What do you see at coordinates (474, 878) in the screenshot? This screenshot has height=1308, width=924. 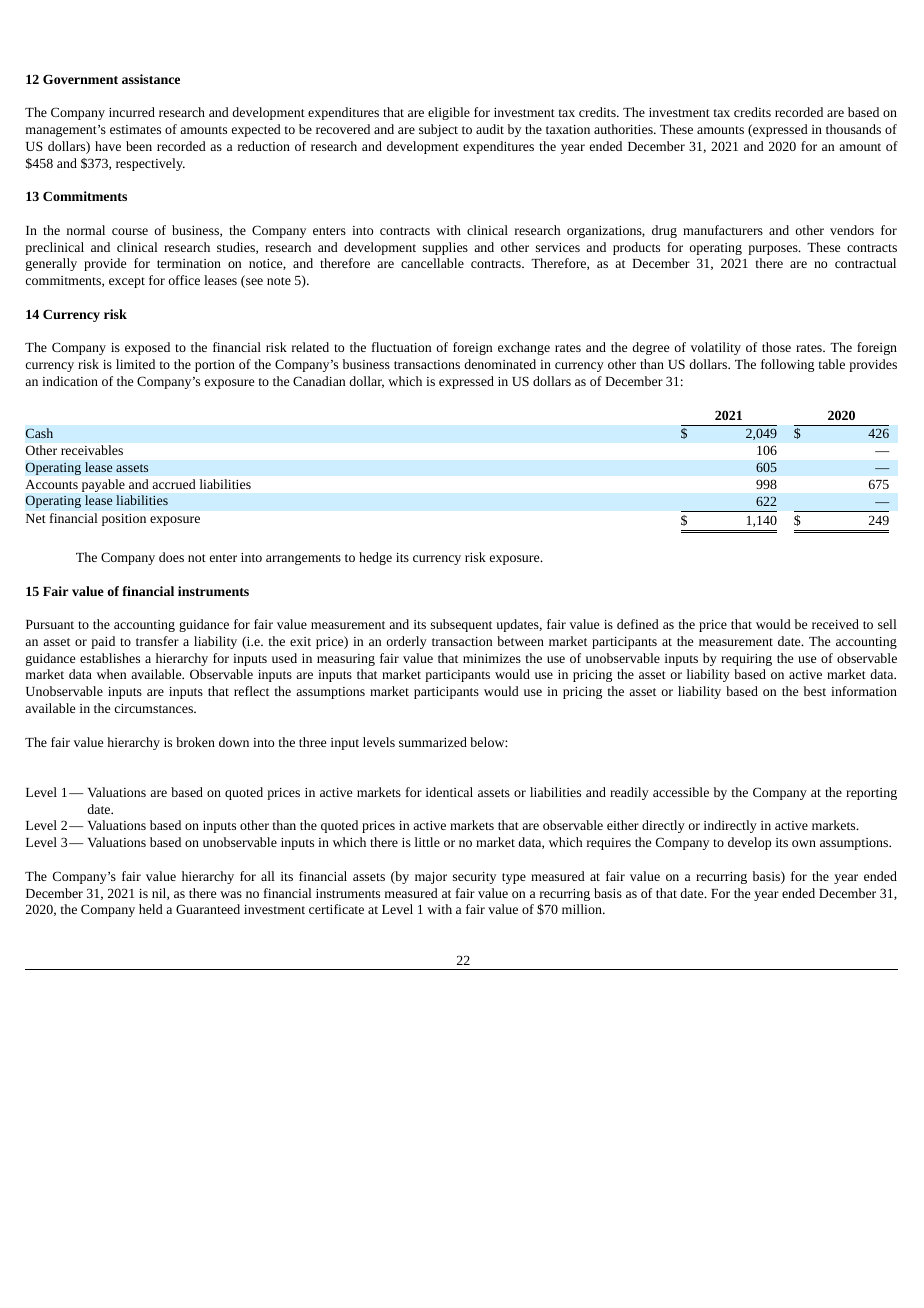 I see `security` at bounding box center [474, 878].
